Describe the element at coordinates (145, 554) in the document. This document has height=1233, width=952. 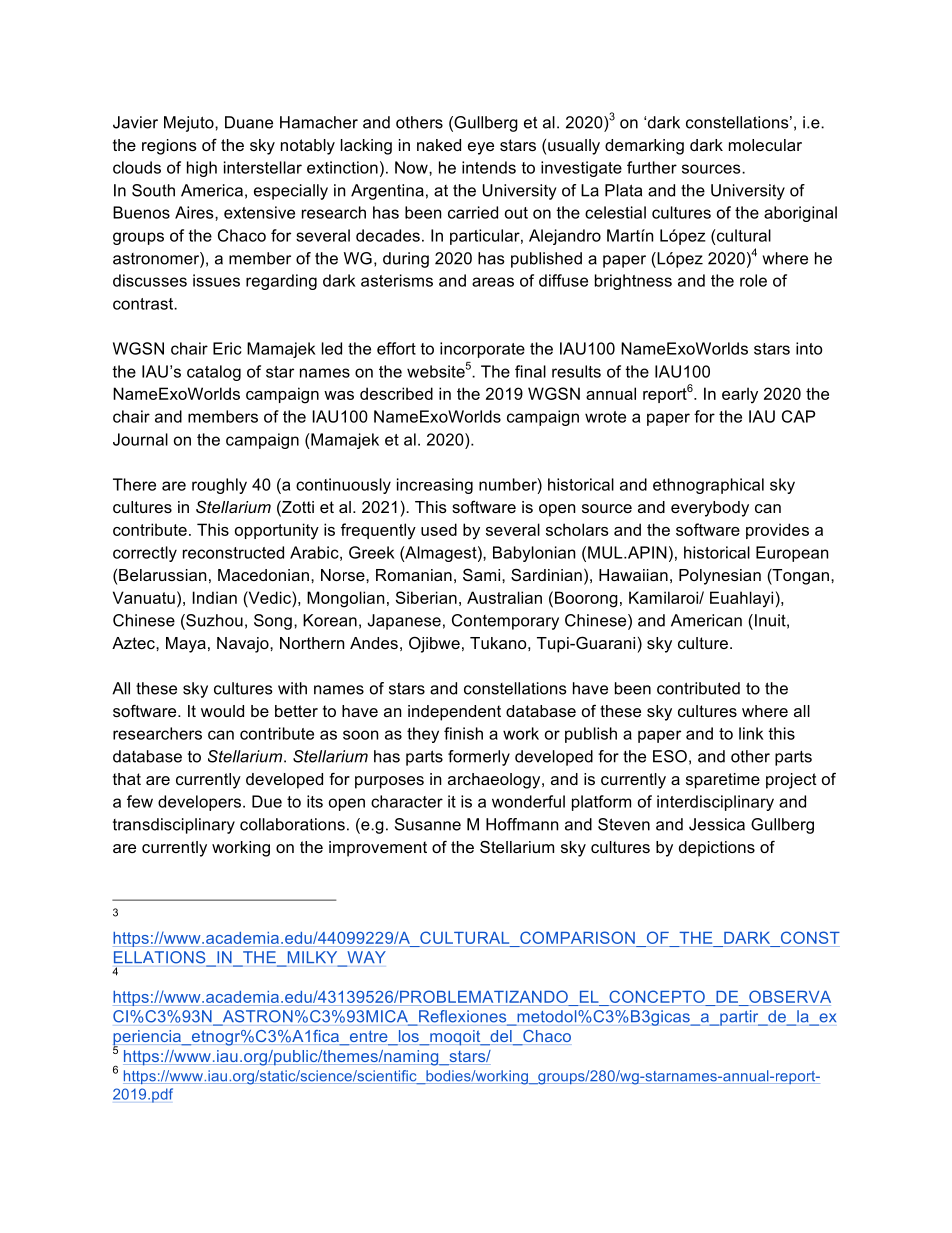
I see `correctly` at that location.
